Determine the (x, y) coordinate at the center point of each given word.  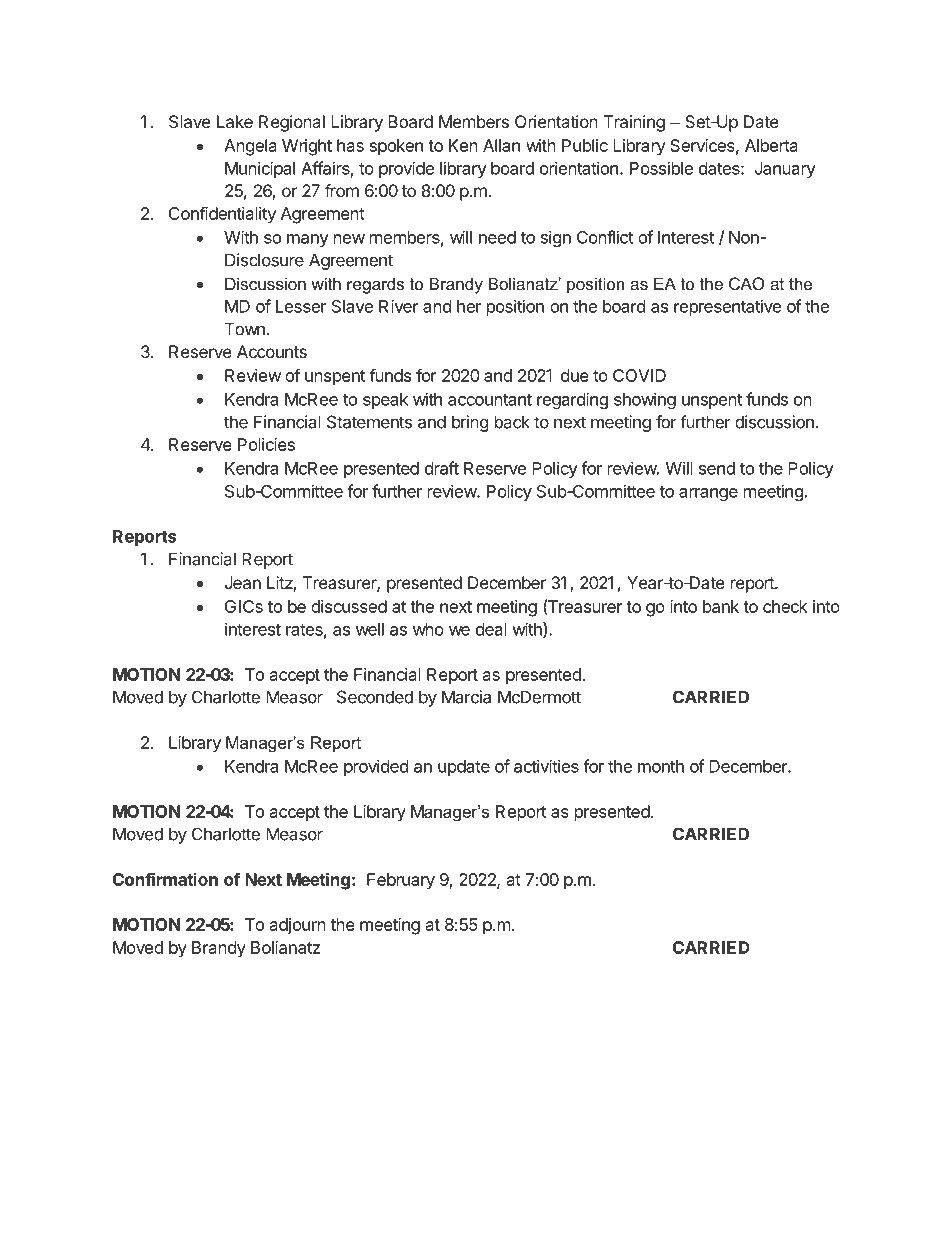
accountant (490, 400)
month (661, 766)
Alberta (771, 145)
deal (491, 629)
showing (645, 400)
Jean (243, 582)
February (401, 881)
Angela (250, 147)
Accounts (272, 351)
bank (721, 606)
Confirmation (165, 879)
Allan (501, 145)
